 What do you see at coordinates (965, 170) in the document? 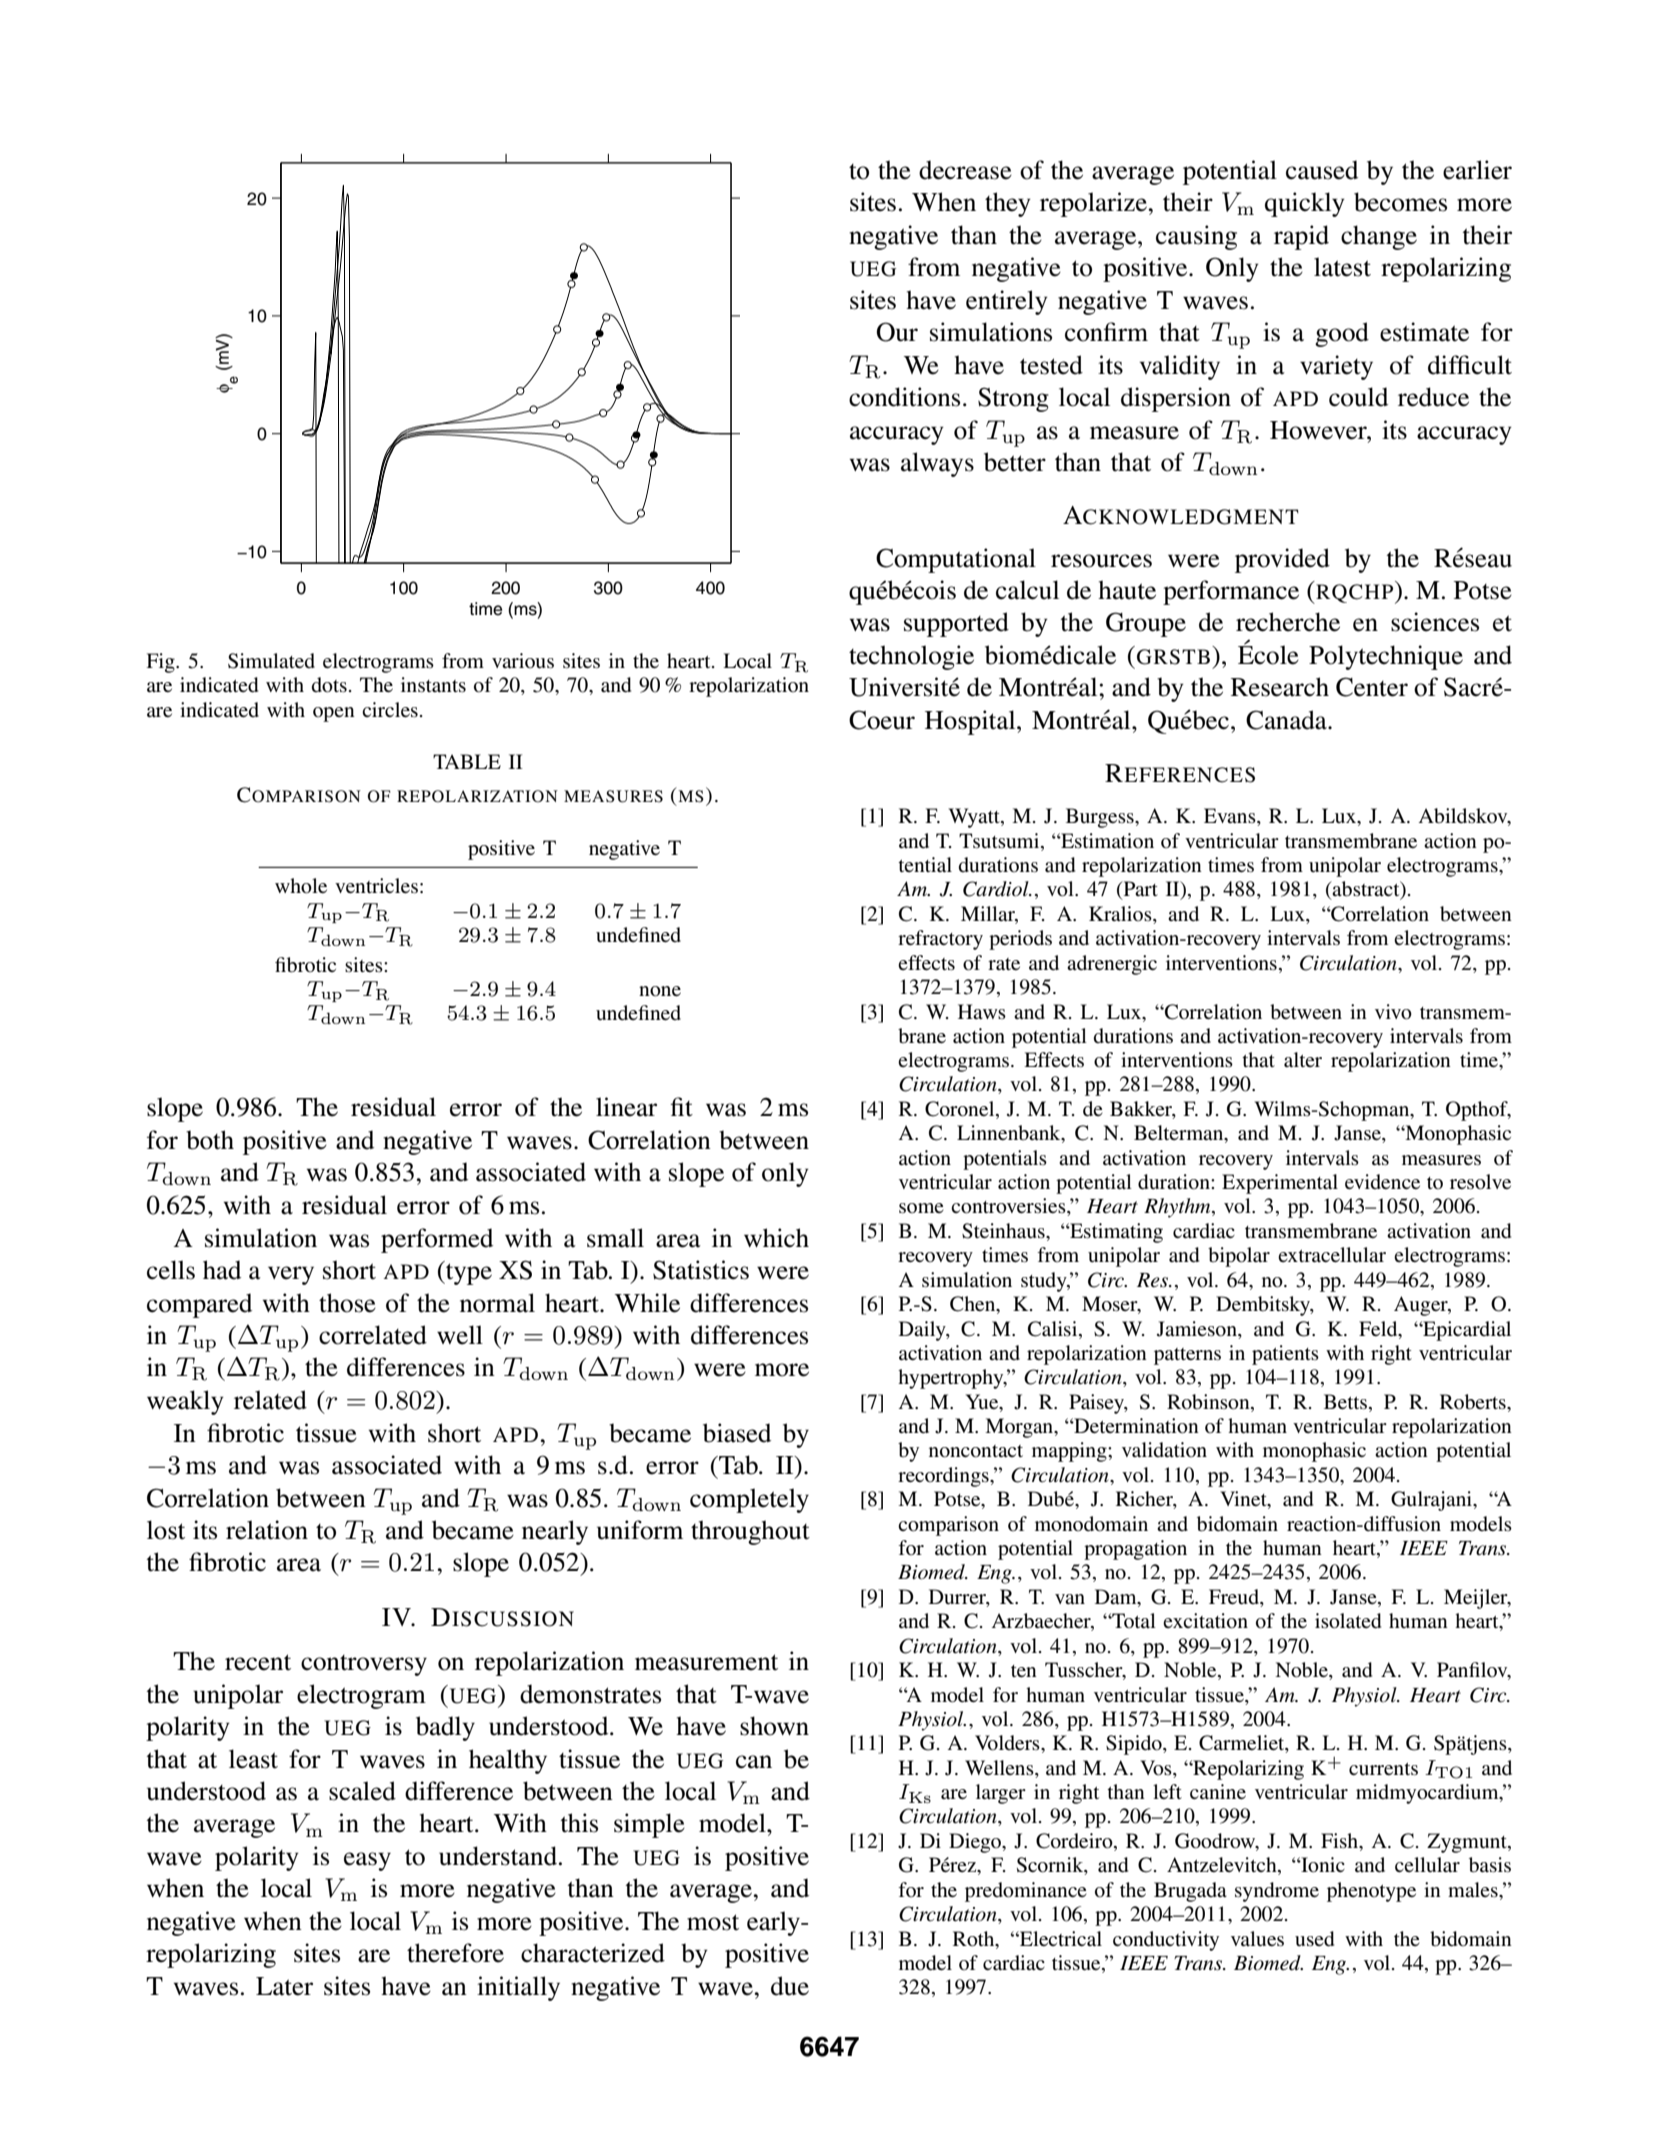
I see `decrease` at bounding box center [965, 170].
